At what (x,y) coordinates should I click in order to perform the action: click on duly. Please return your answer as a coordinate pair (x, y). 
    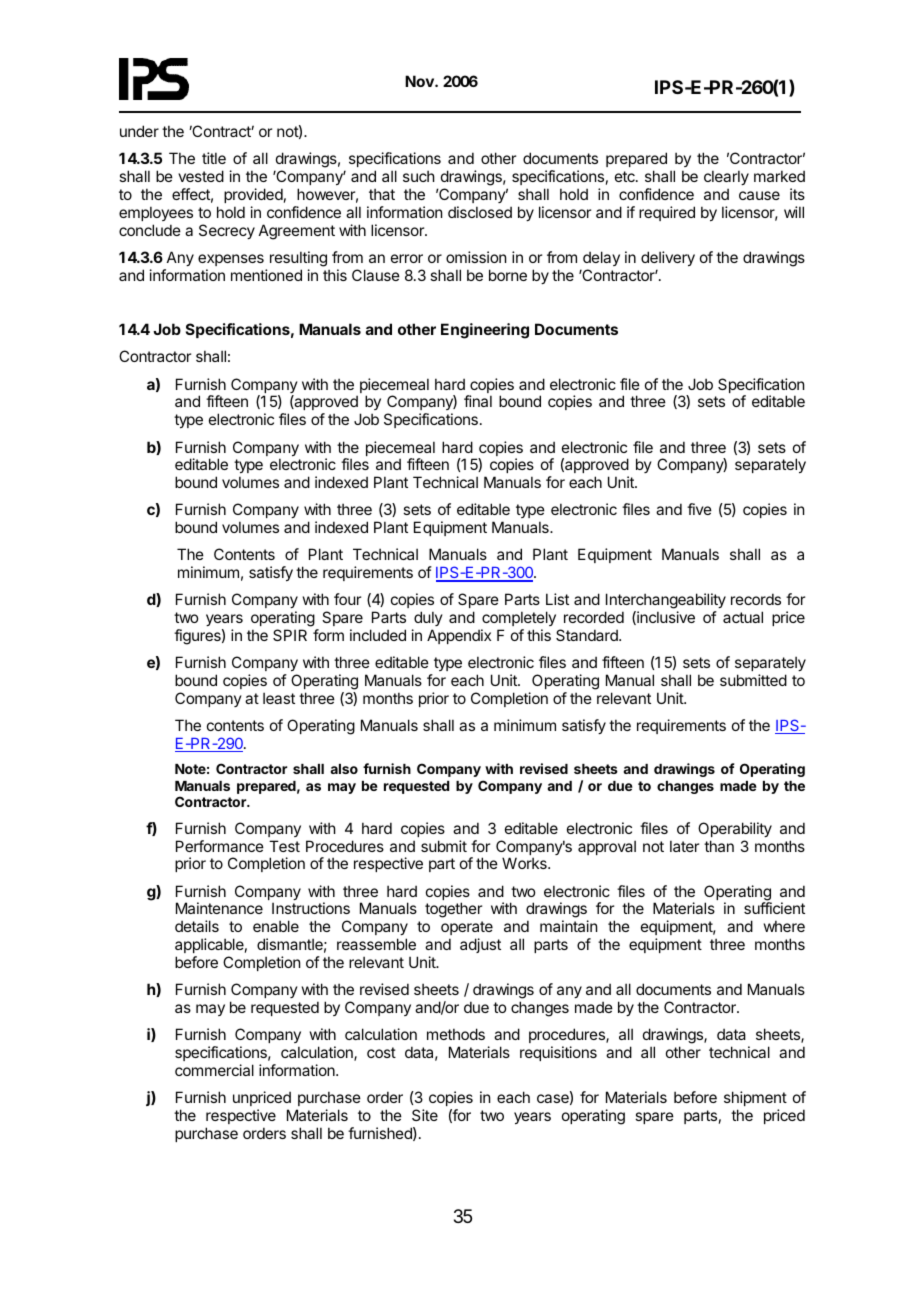
    Looking at the image, I should click on (428, 618).
